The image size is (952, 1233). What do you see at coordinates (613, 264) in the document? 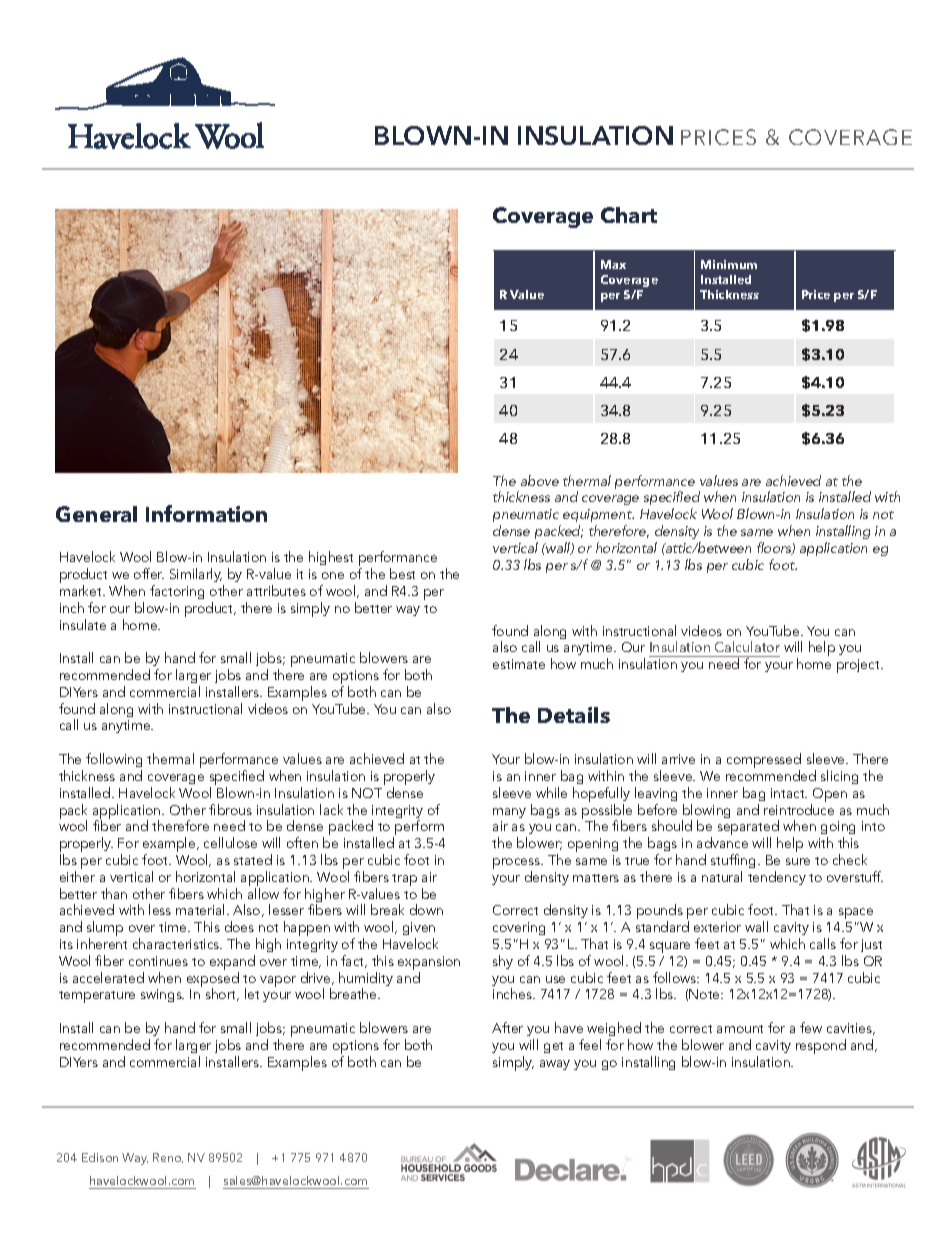
I see `Max` at bounding box center [613, 264].
